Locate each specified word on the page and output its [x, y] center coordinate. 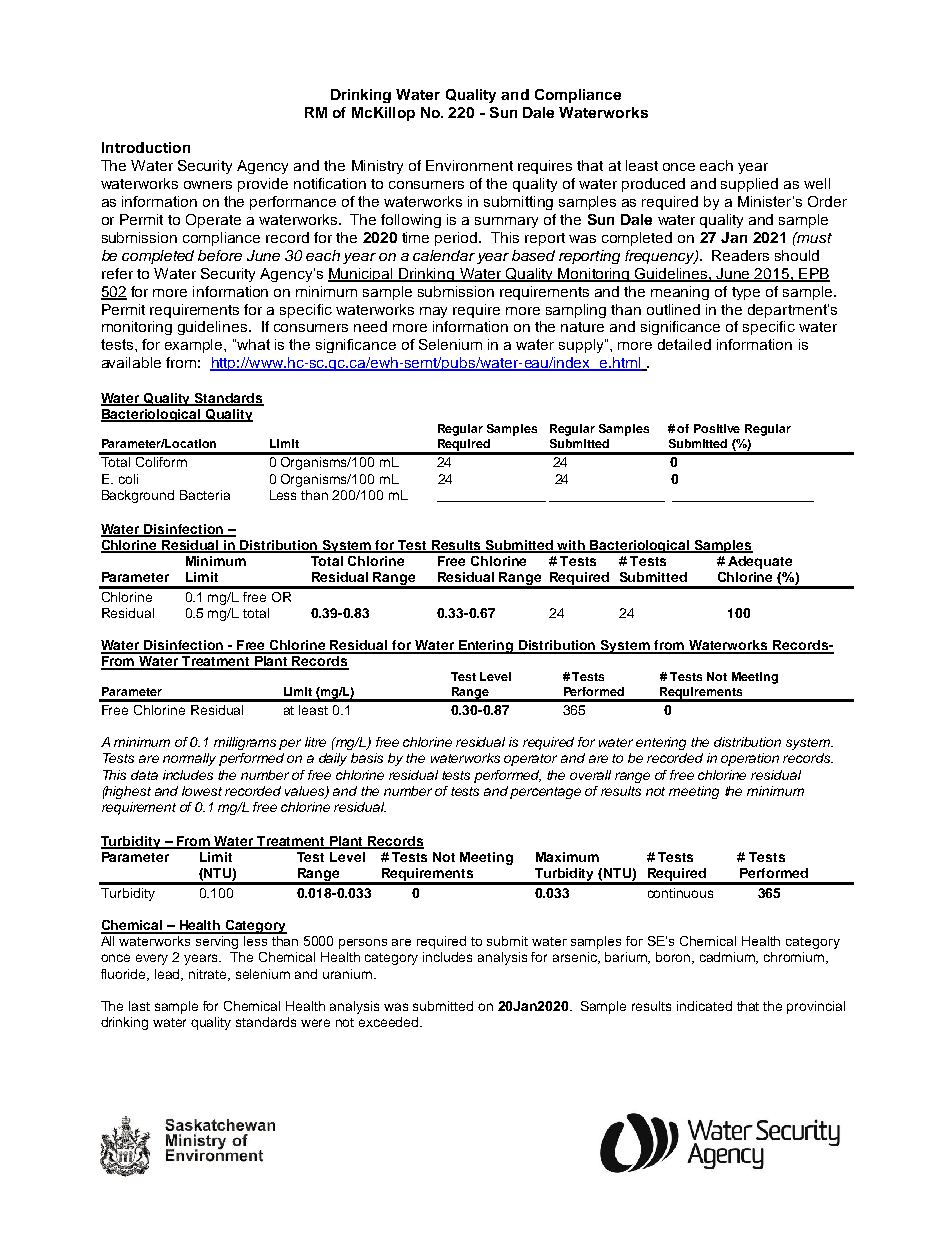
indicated [704, 1006]
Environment [469, 165]
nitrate [209, 975]
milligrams [245, 743]
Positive [717, 428]
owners [208, 185]
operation [750, 759]
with [572, 546]
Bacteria [205, 495]
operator [530, 760]
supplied [749, 185]
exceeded [390, 1022]
